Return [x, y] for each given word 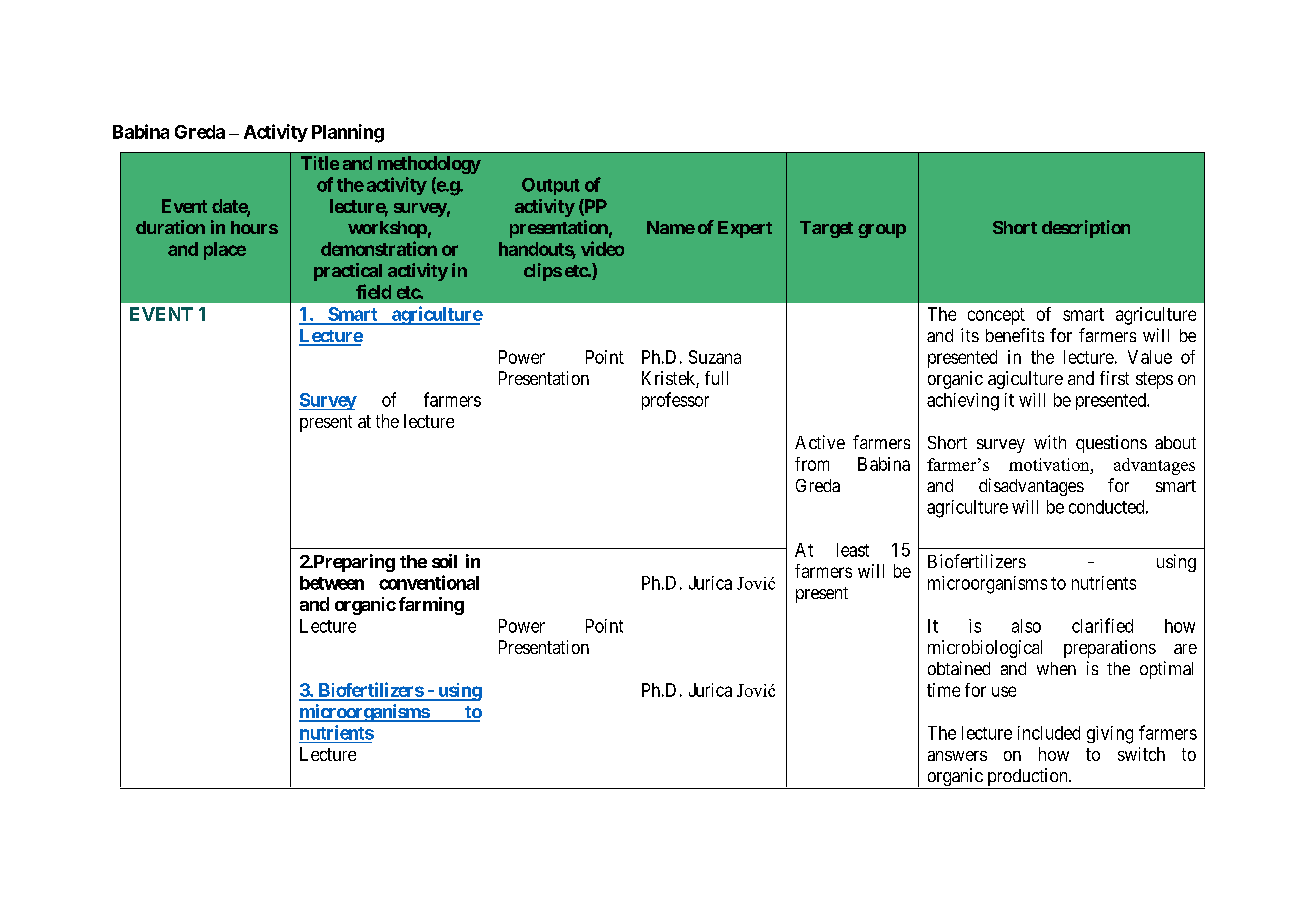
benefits [1015, 335]
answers [957, 756]
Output [551, 186]
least [853, 550]
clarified [1102, 625]
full [716, 378]
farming [431, 606]
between [332, 583]
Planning [348, 133]
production [1027, 778]
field [373, 291]
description [1086, 229]
